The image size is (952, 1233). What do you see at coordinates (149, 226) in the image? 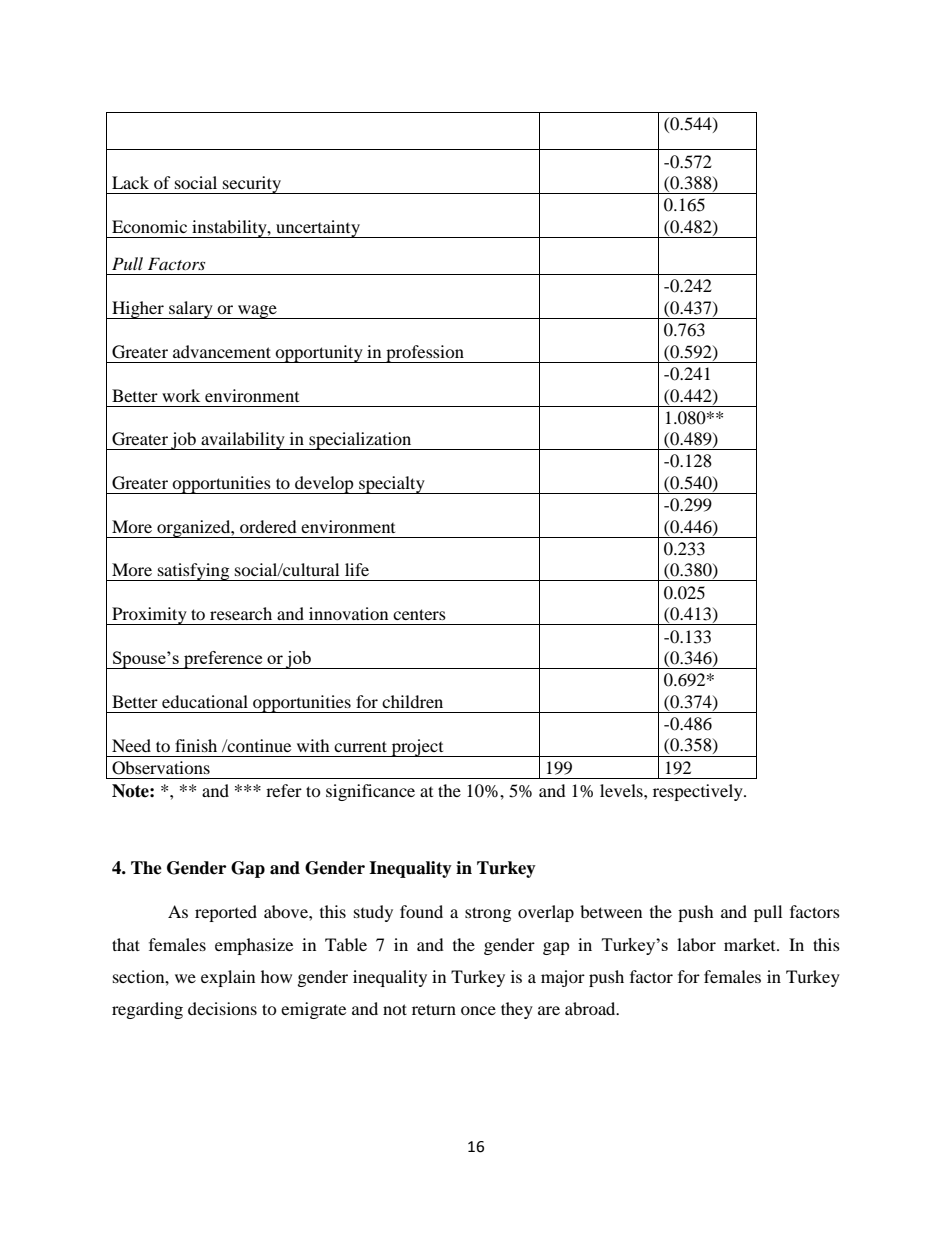
I see `Economic` at bounding box center [149, 226].
